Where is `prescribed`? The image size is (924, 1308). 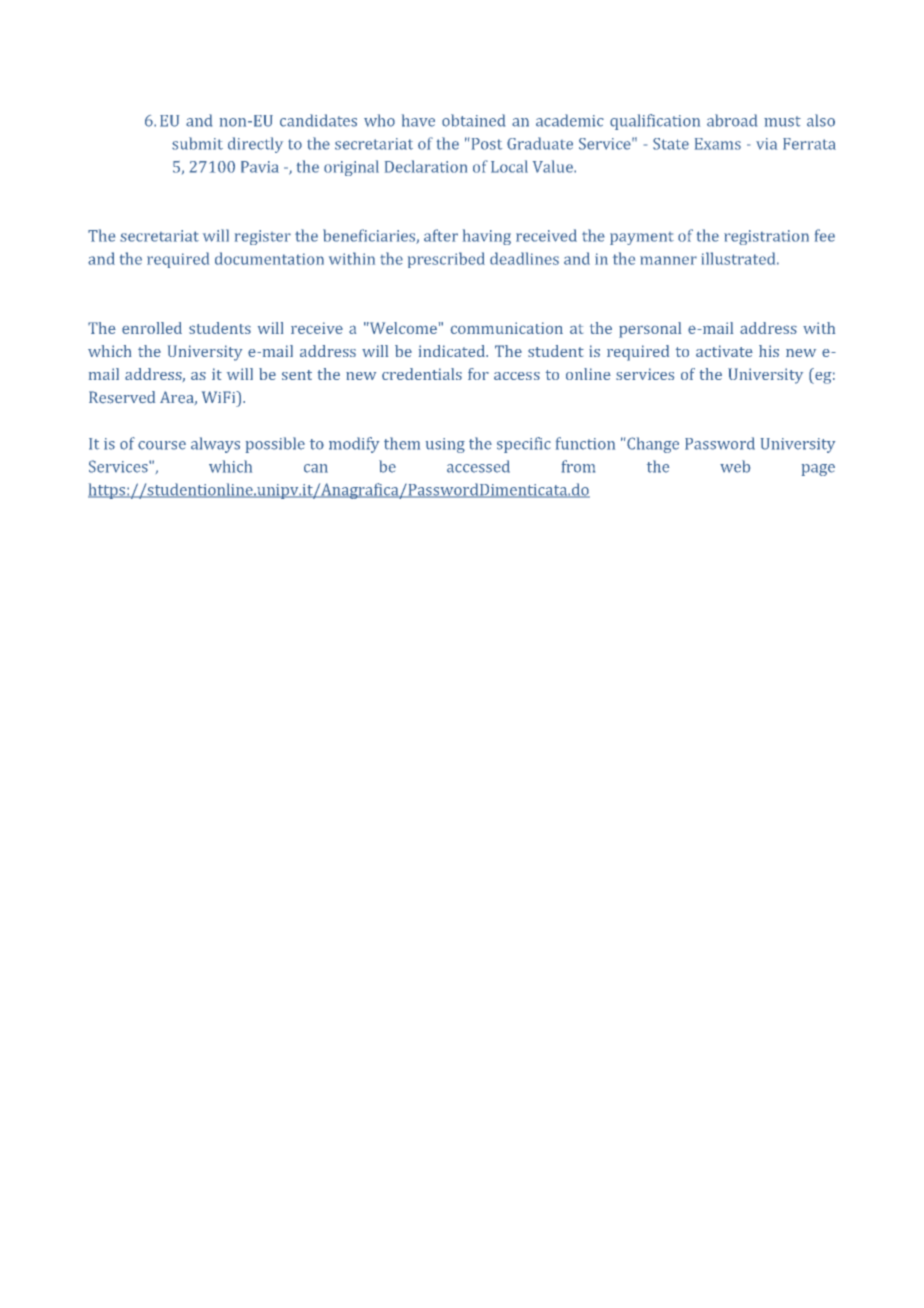 prescribed is located at coordinates (446, 260).
